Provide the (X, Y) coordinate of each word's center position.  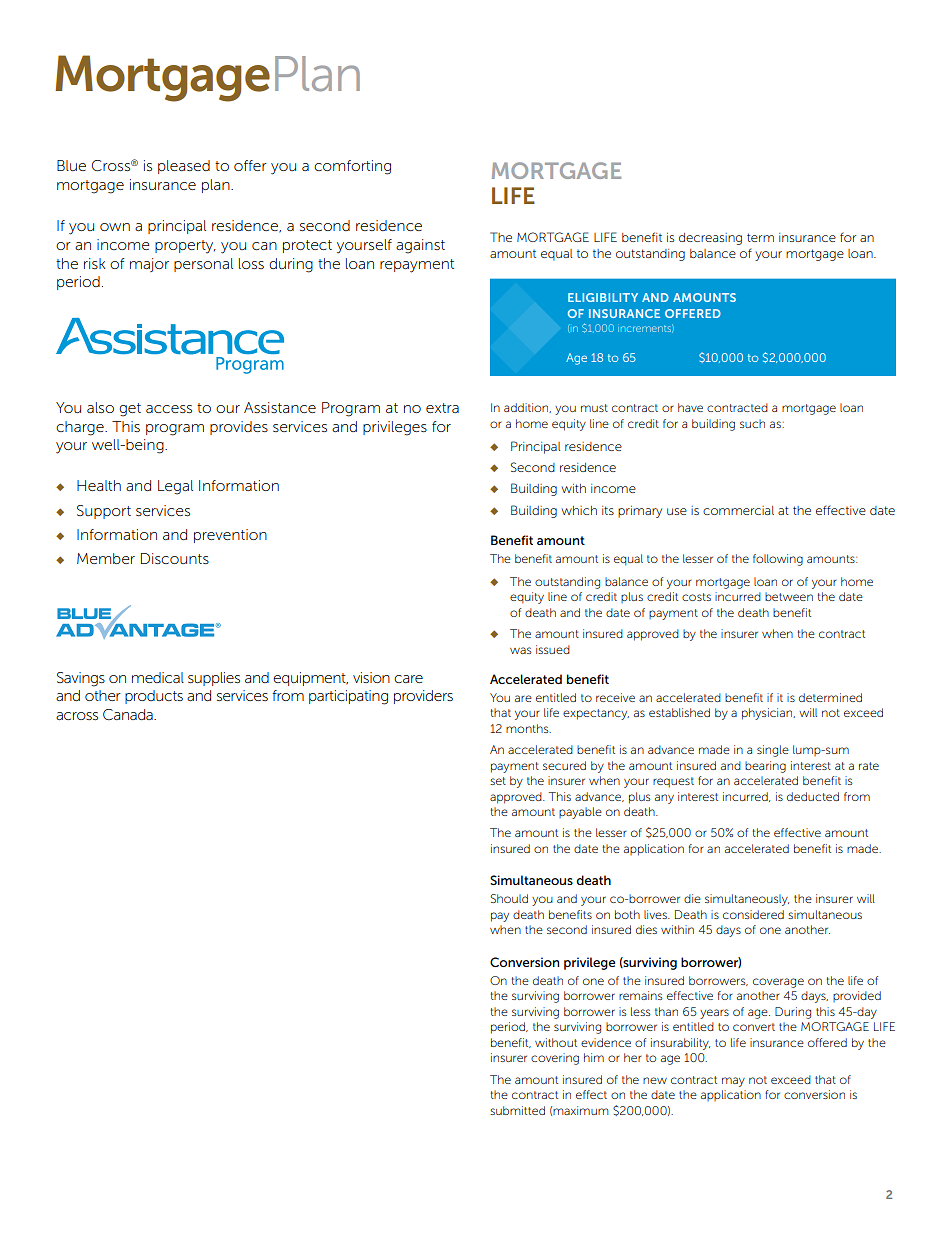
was (520, 650)
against (420, 246)
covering (555, 1059)
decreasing (710, 239)
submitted (517, 1110)
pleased (184, 167)
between (789, 596)
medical (158, 677)
